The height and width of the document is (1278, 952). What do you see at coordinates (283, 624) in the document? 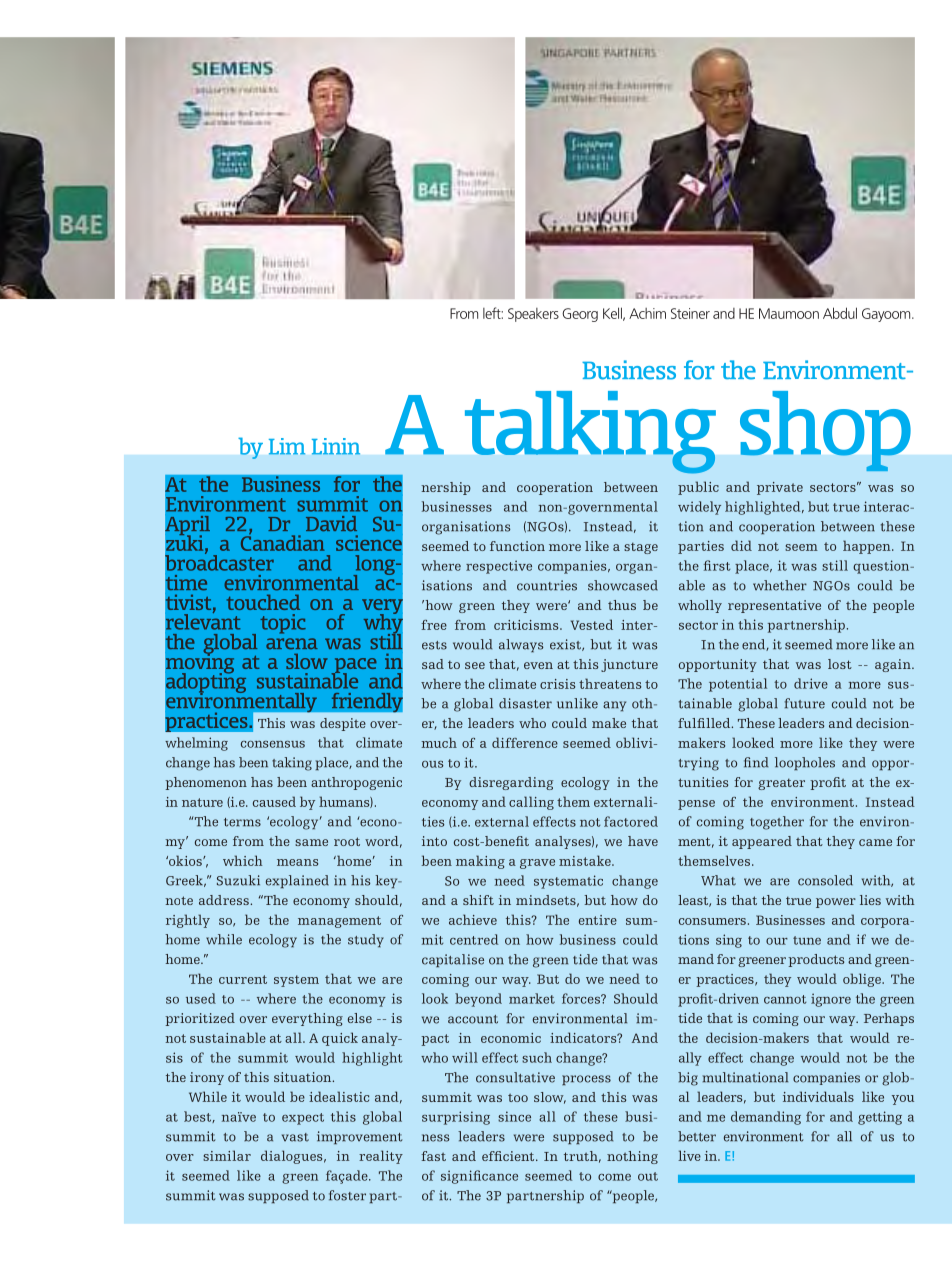
I see `topic` at bounding box center [283, 624].
